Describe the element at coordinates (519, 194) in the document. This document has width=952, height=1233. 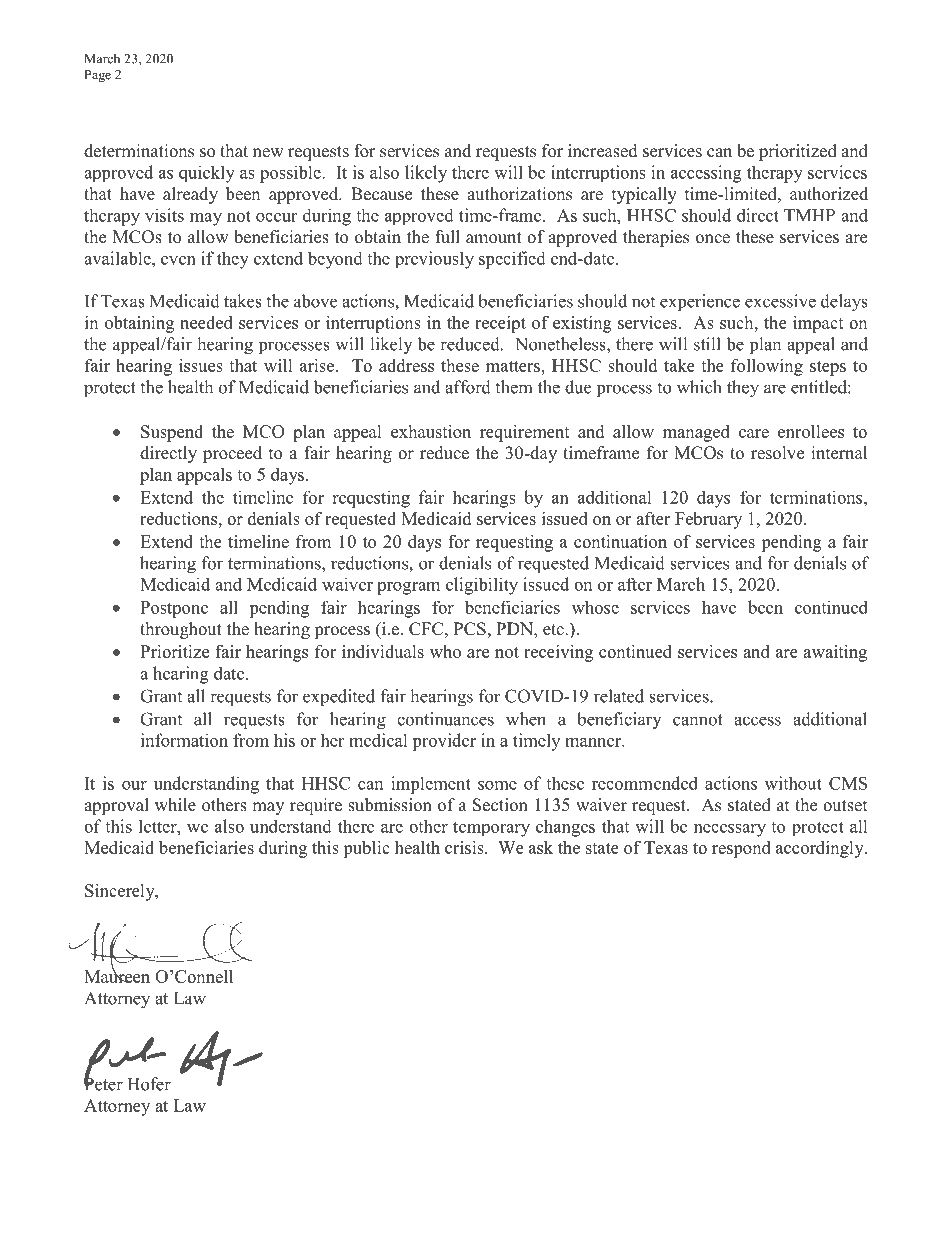
I see `authorizations` at that location.
